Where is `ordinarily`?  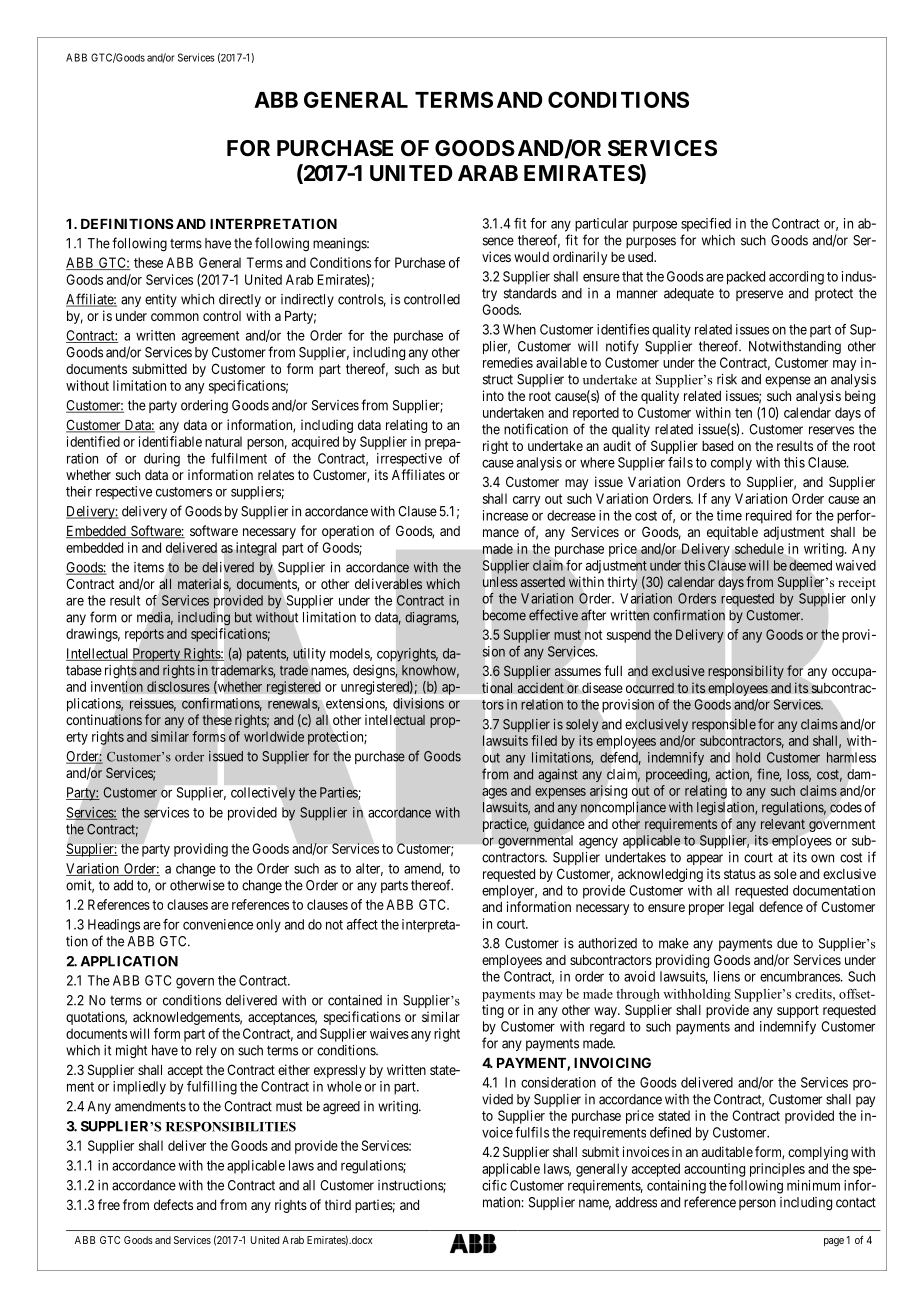 ordinarily is located at coordinates (580, 258).
